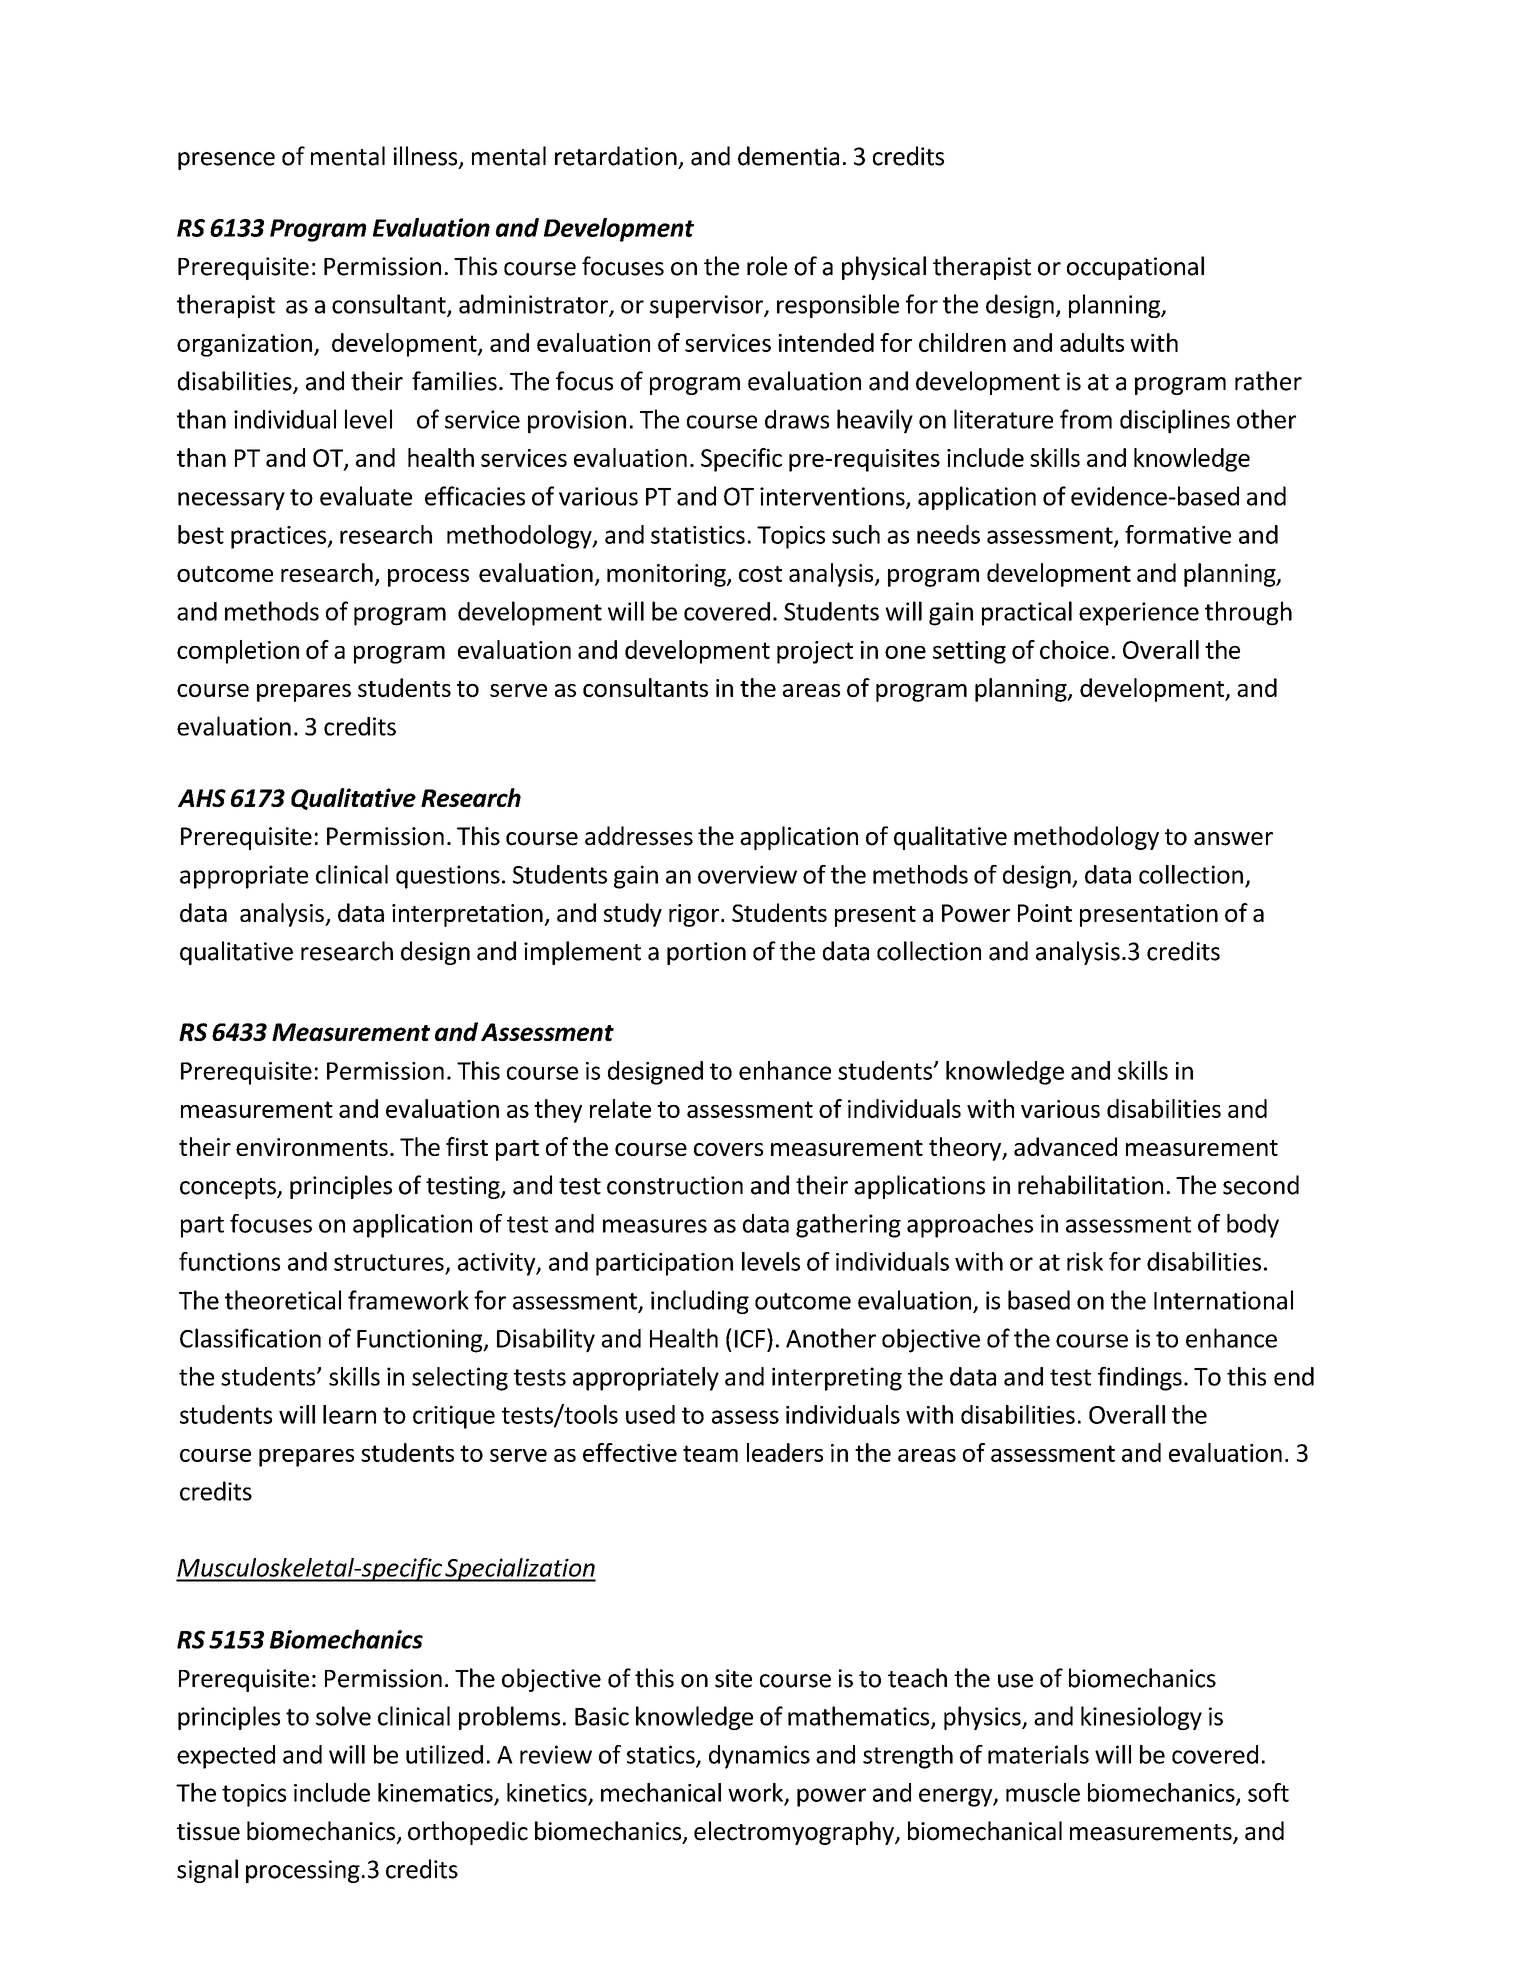 The width and height of the screenshot is (1520, 1967). Describe the element at coordinates (312, 1147) in the screenshot. I see `environments` at that location.
